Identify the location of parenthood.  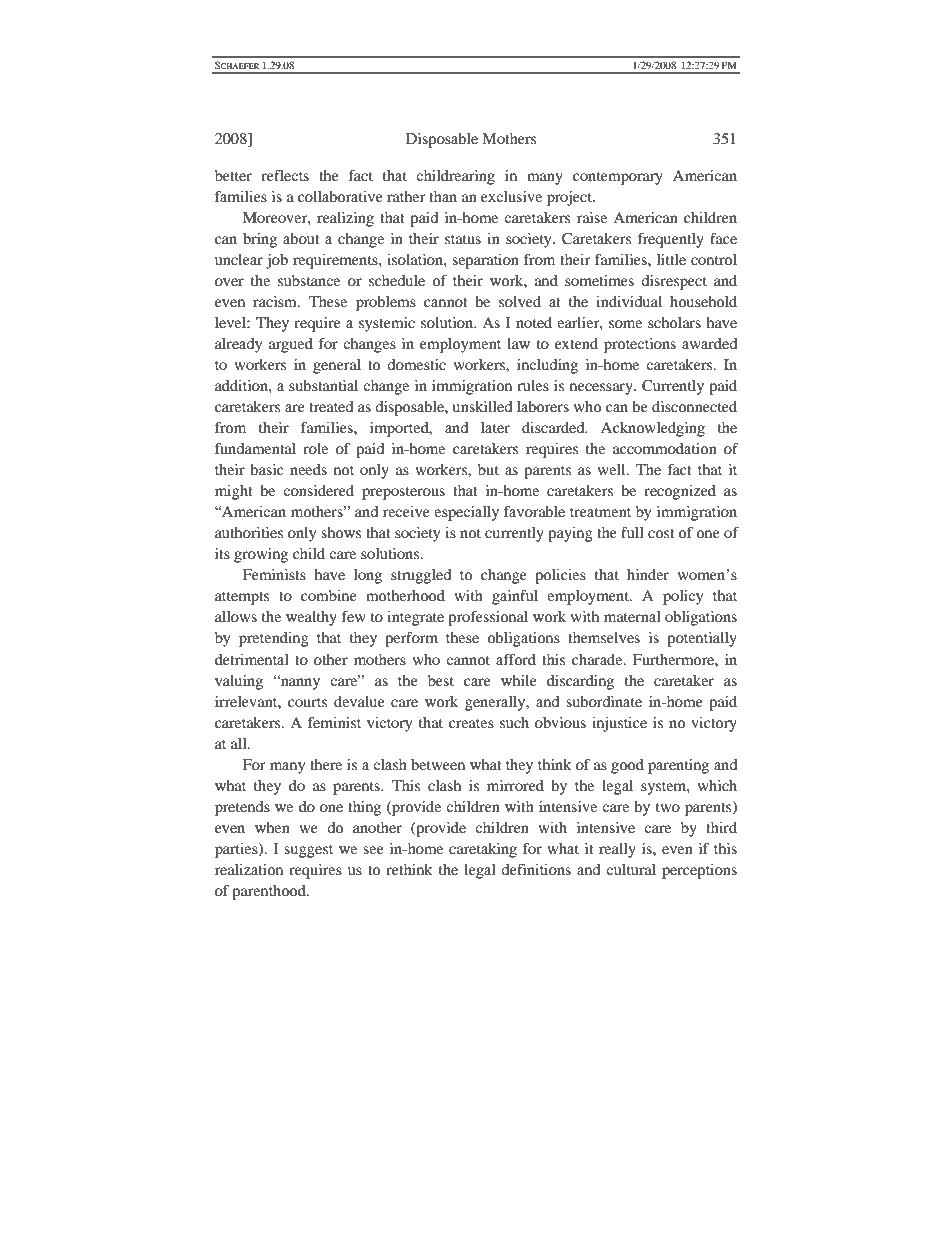
(270, 892).
